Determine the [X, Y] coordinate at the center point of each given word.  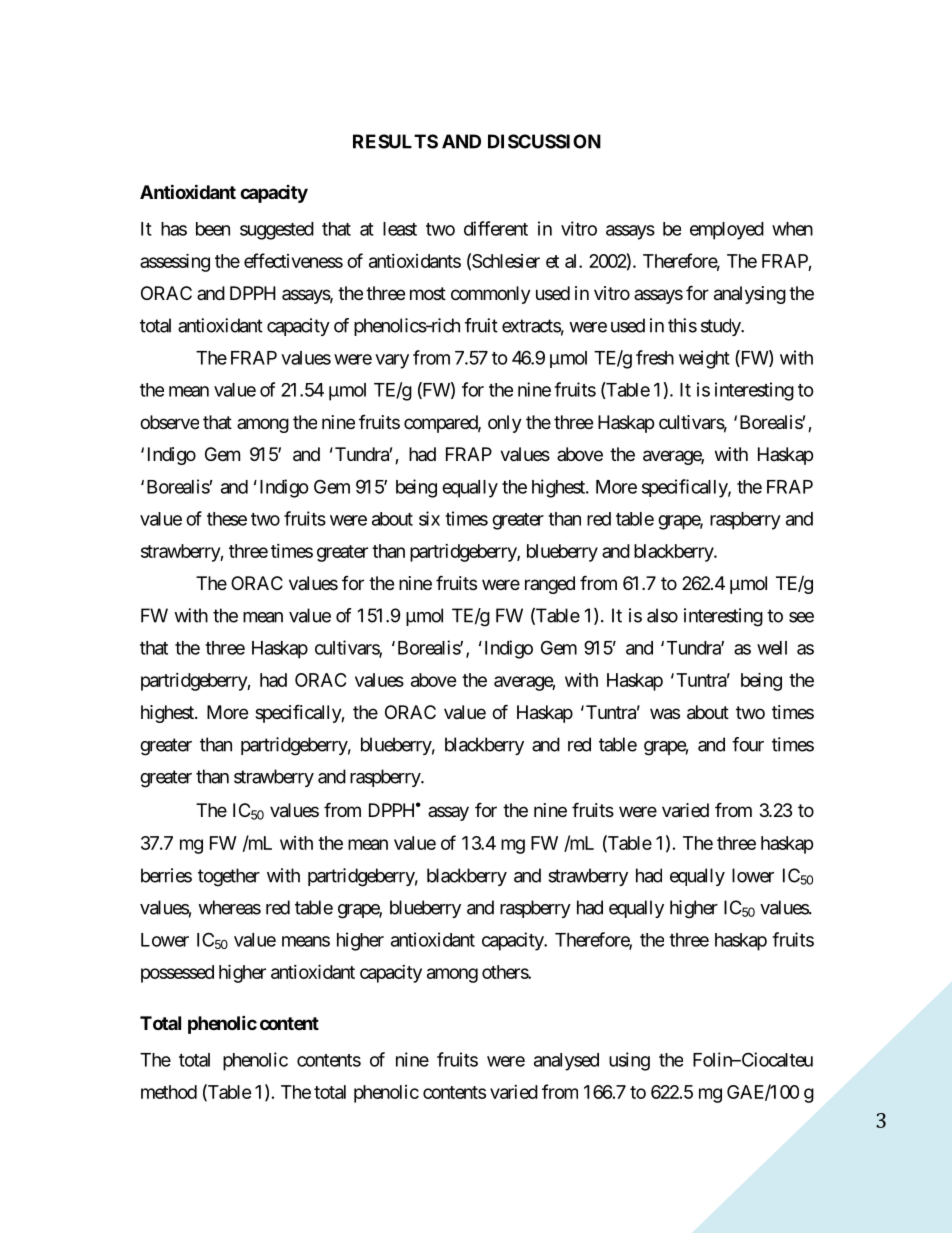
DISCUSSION [544, 141]
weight [704, 359]
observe [169, 422]
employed [727, 231]
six [429, 518]
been [213, 229]
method [169, 1092]
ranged [550, 585]
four [748, 744]
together [229, 877]
